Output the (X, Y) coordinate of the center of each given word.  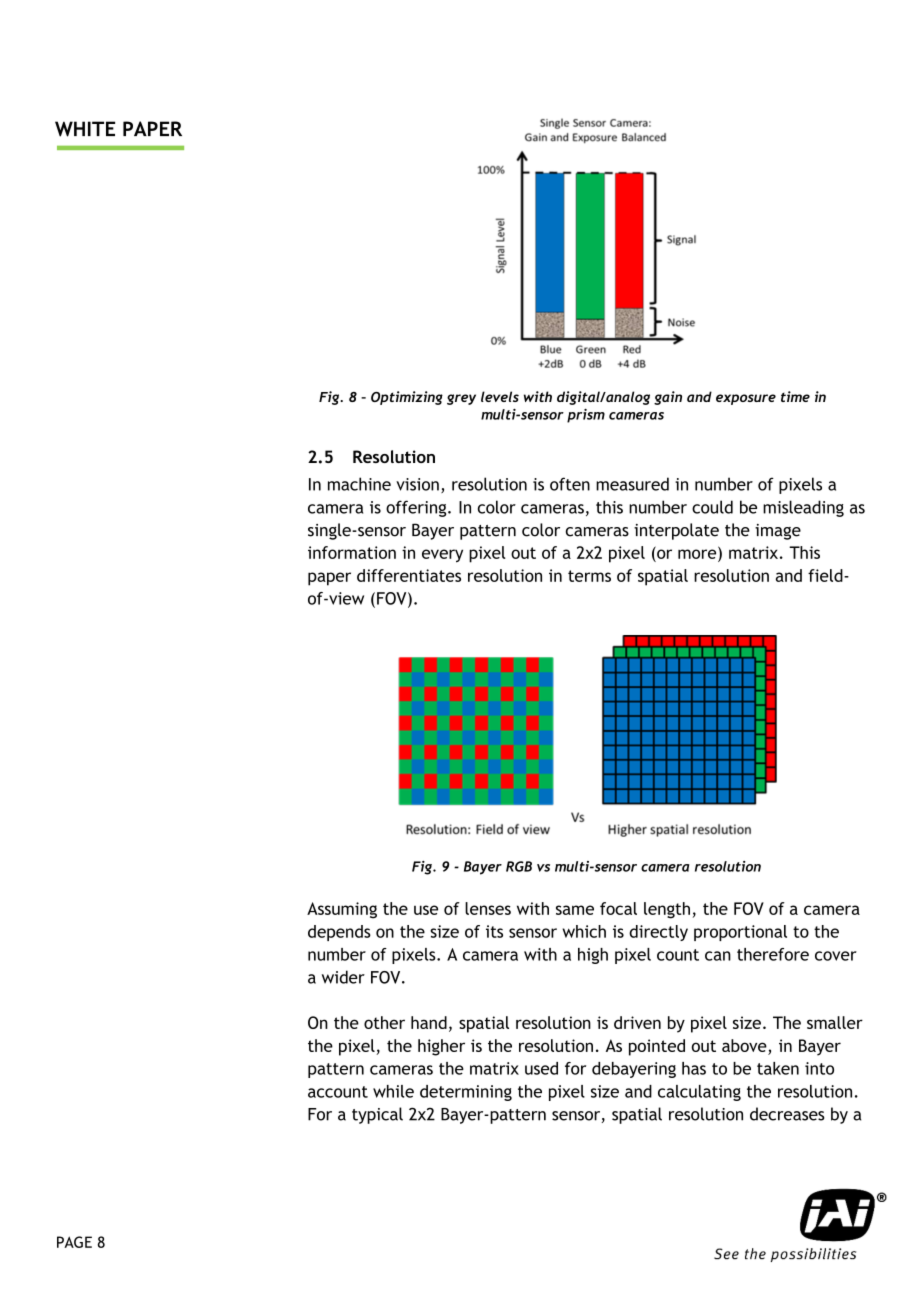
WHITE (85, 129)
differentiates (409, 575)
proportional (740, 933)
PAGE (74, 1242)
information (352, 552)
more (698, 553)
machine (359, 484)
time (795, 396)
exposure (746, 399)
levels (500, 396)
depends (339, 933)
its (494, 931)
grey (461, 399)
